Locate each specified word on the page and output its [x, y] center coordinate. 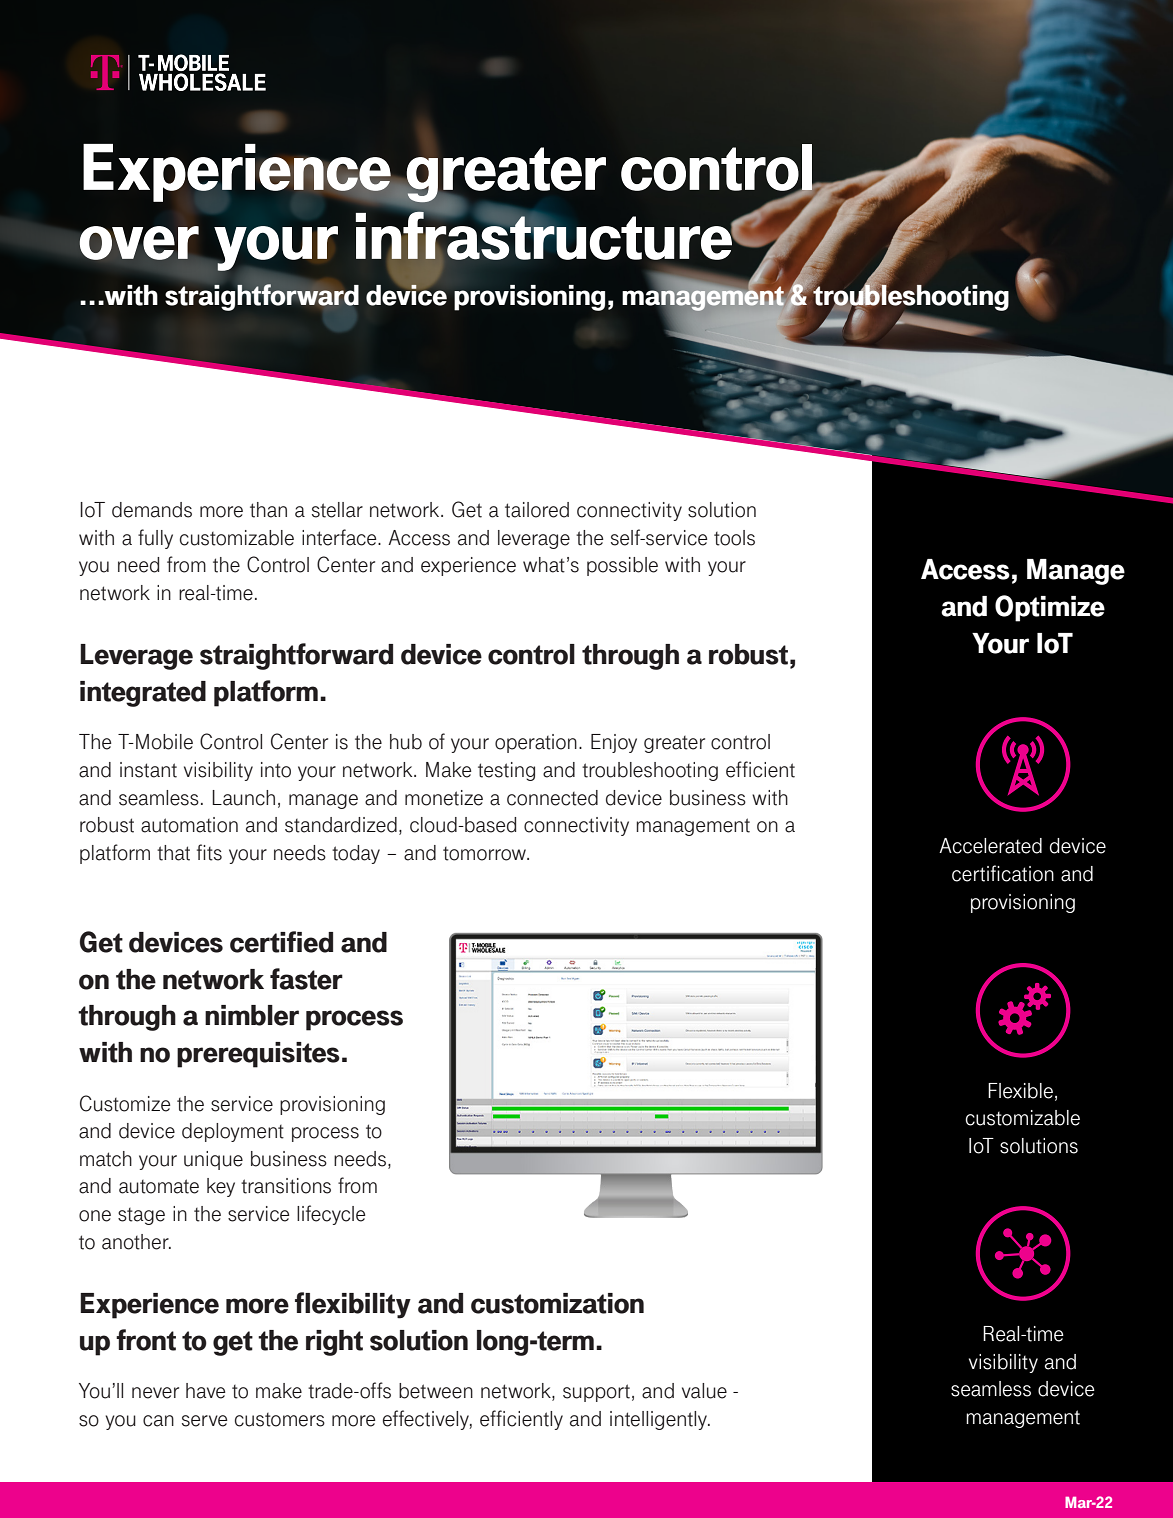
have [206, 1391]
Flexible [1020, 1091]
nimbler [252, 1015]
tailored [537, 510]
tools [734, 538]
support [596, 1393]
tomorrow [486, 854]
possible [622, 566]
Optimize [1050, 608]
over [139, 243]
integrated [143, 694]
